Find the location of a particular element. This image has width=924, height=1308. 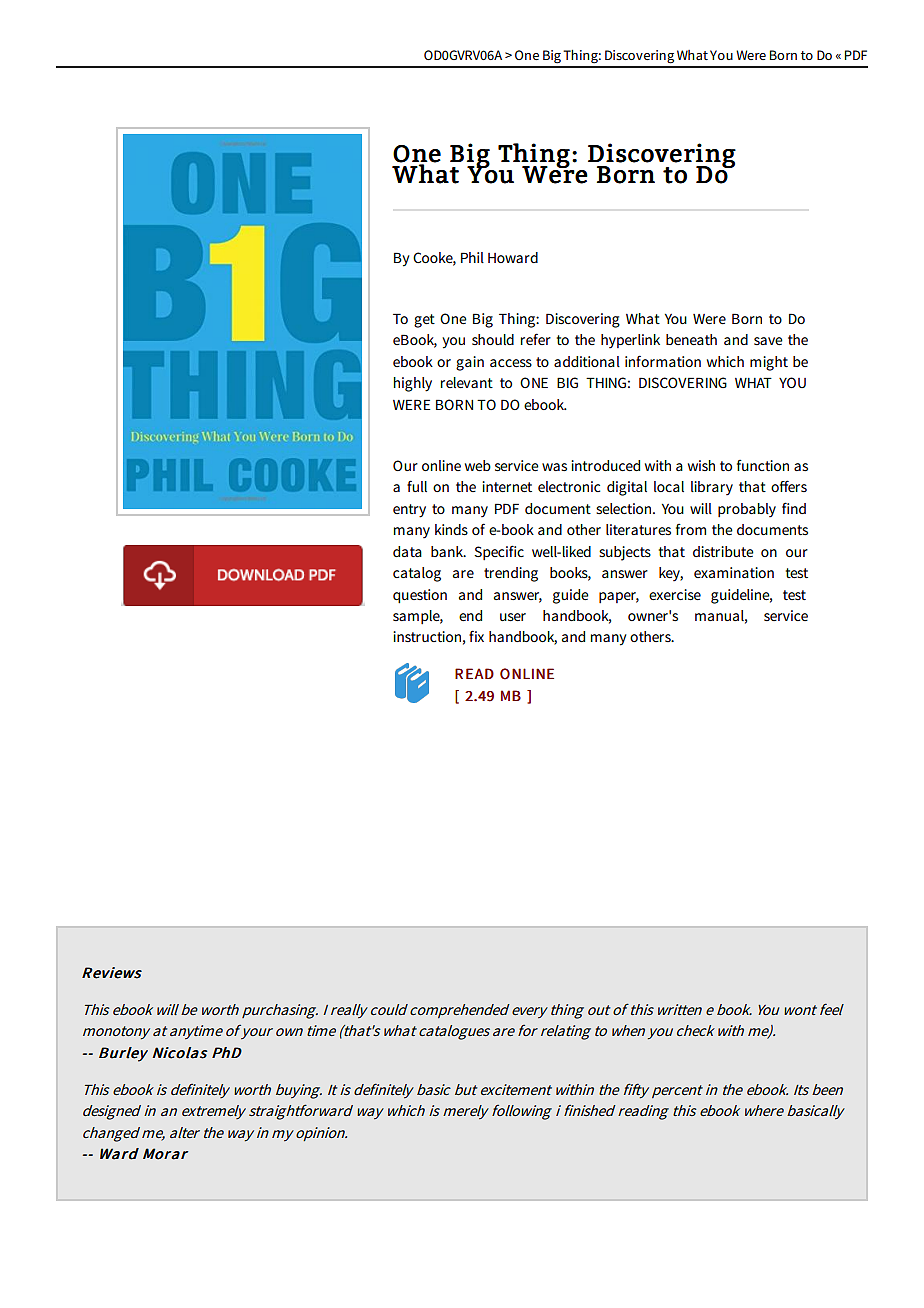

web is located at coordinates (478, 465).
